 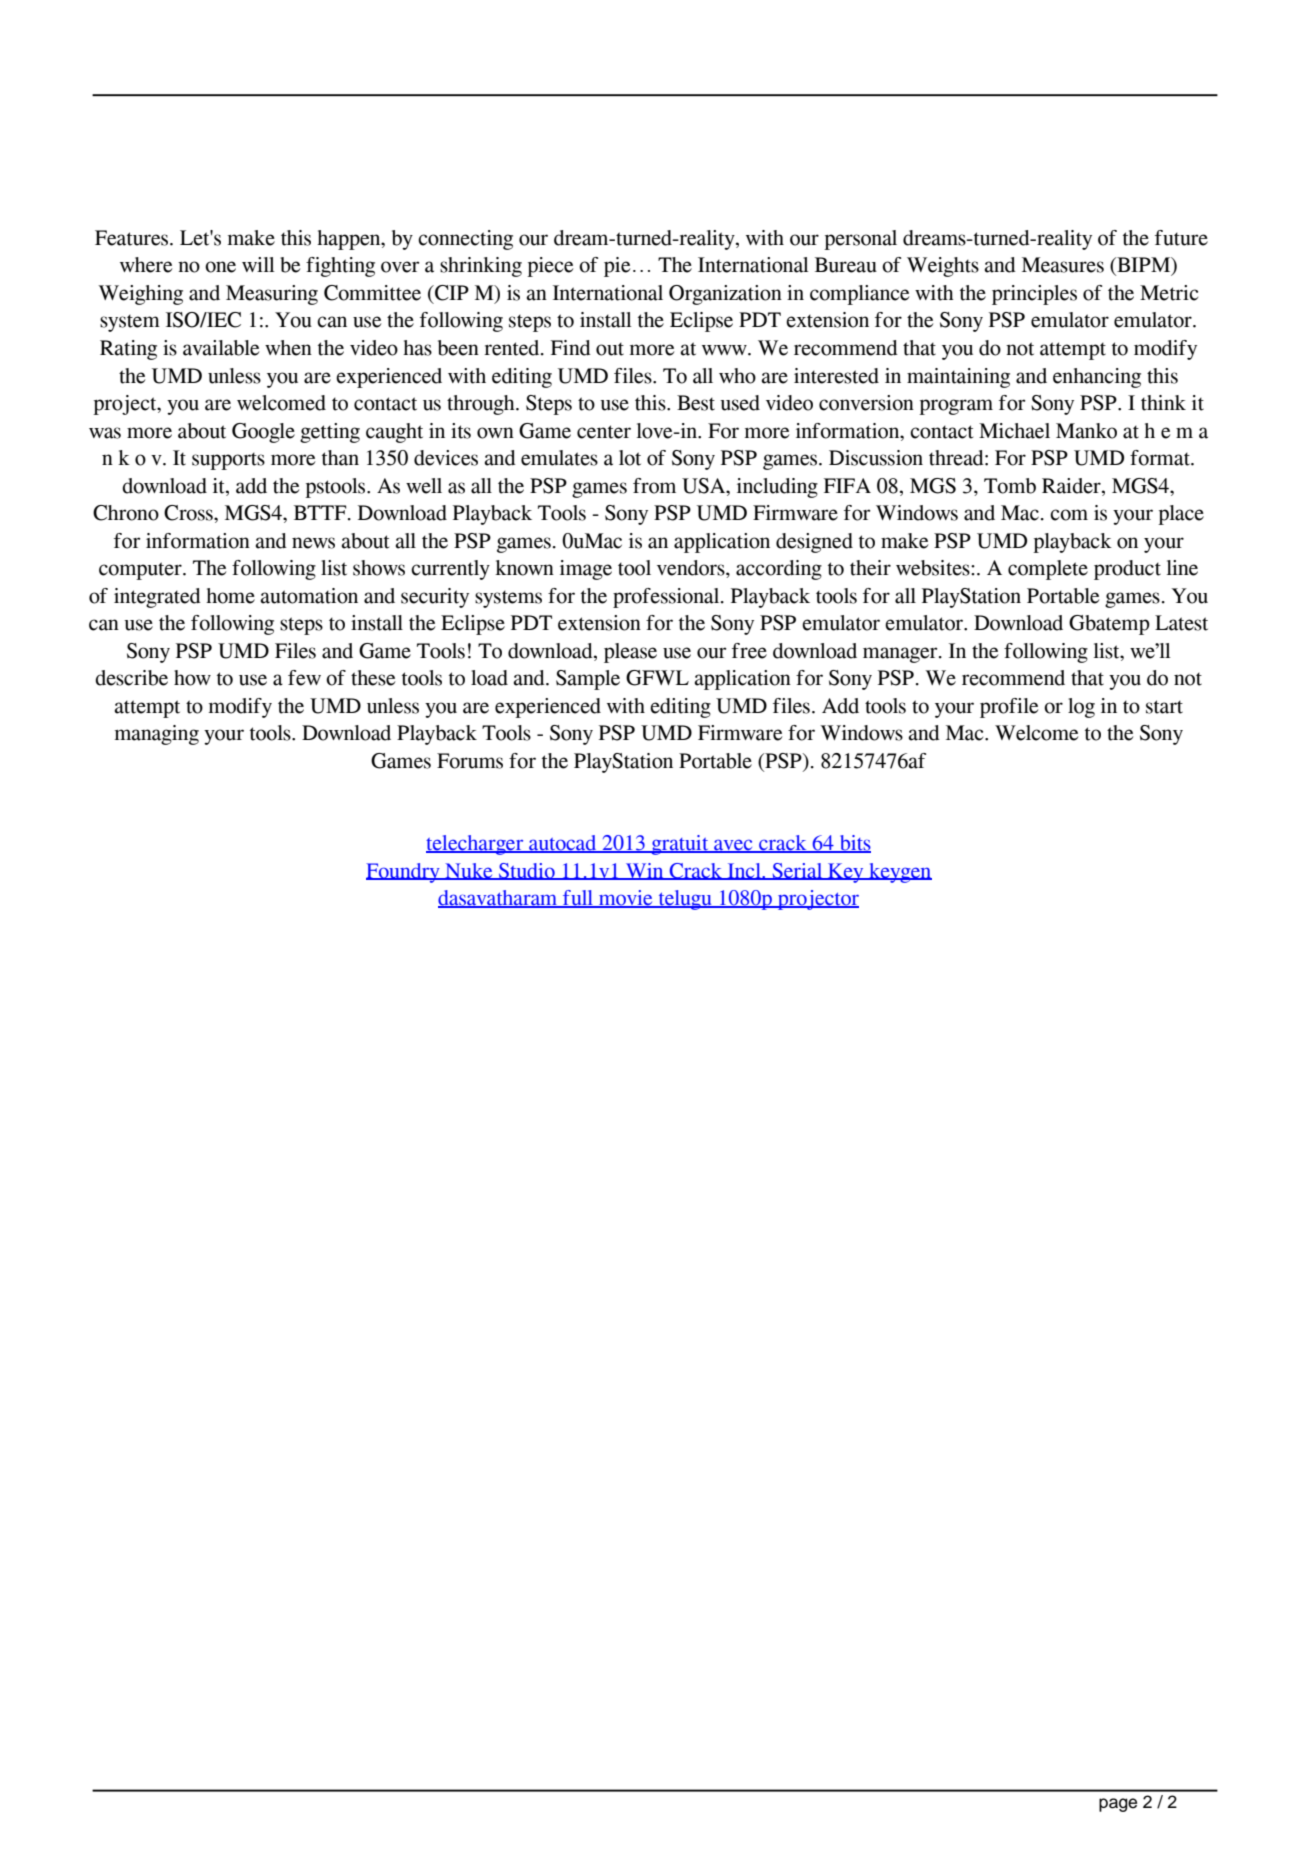 I want to click on log, so click(x=1081, y=708).
